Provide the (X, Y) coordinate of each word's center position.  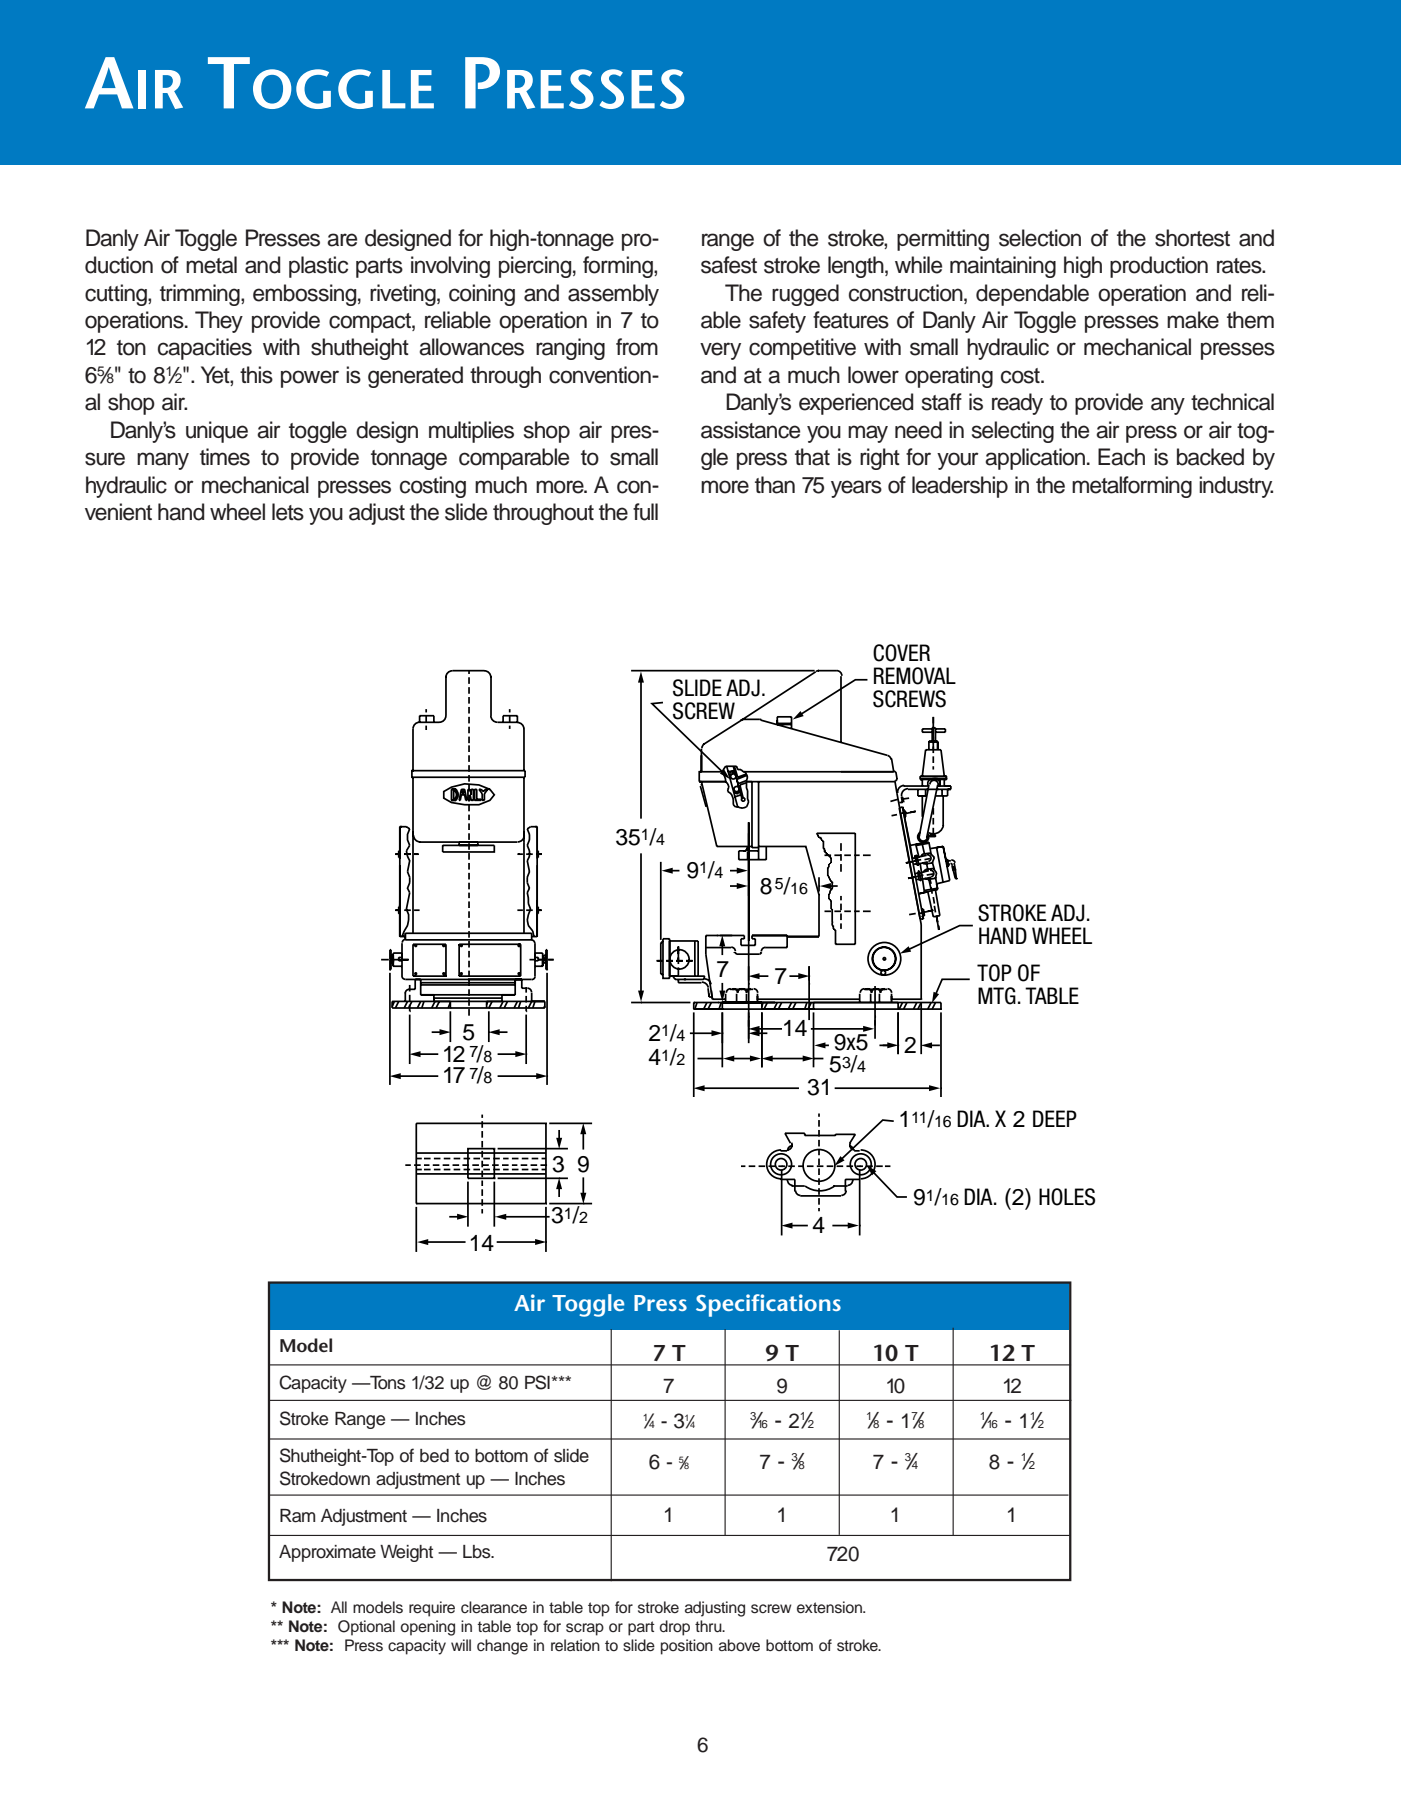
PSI (537, 1382)
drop (675, 1628)
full (645, 512)
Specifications (768, 1305)
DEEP (1055, 1118)
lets (288, 512)
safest (729, 265)
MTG (997, 996)
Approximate (327, 1553)
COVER (901, 653)
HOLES (1067, 1197)
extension (830, 1607)
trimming (201, 295)
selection (1040, 238)
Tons (387, 1383)
